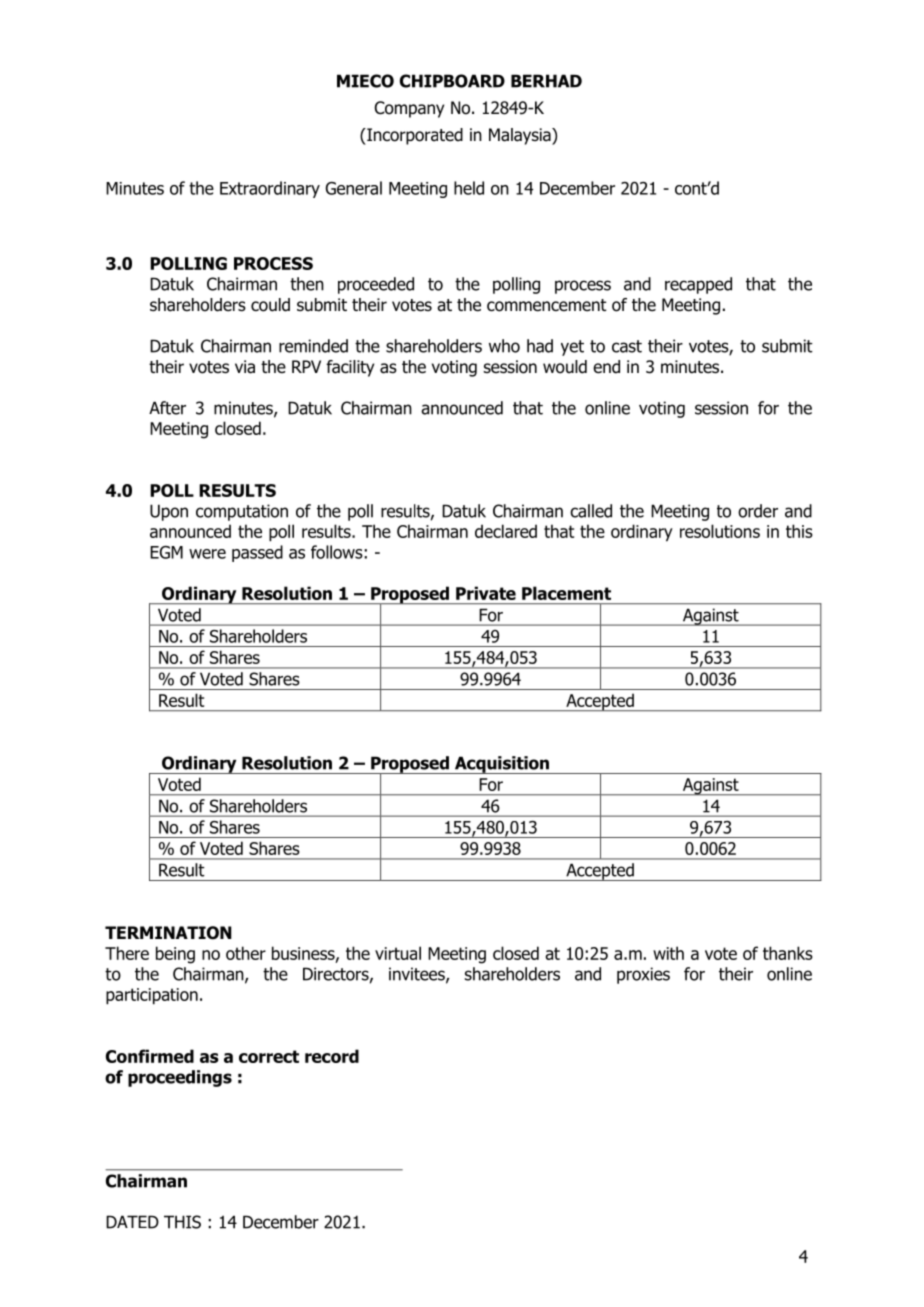 The width and height of the image is (924, 1307). What do you see at coordinates (506, 531) in the image?
I see `declared` at bounding box center [506, 531].
